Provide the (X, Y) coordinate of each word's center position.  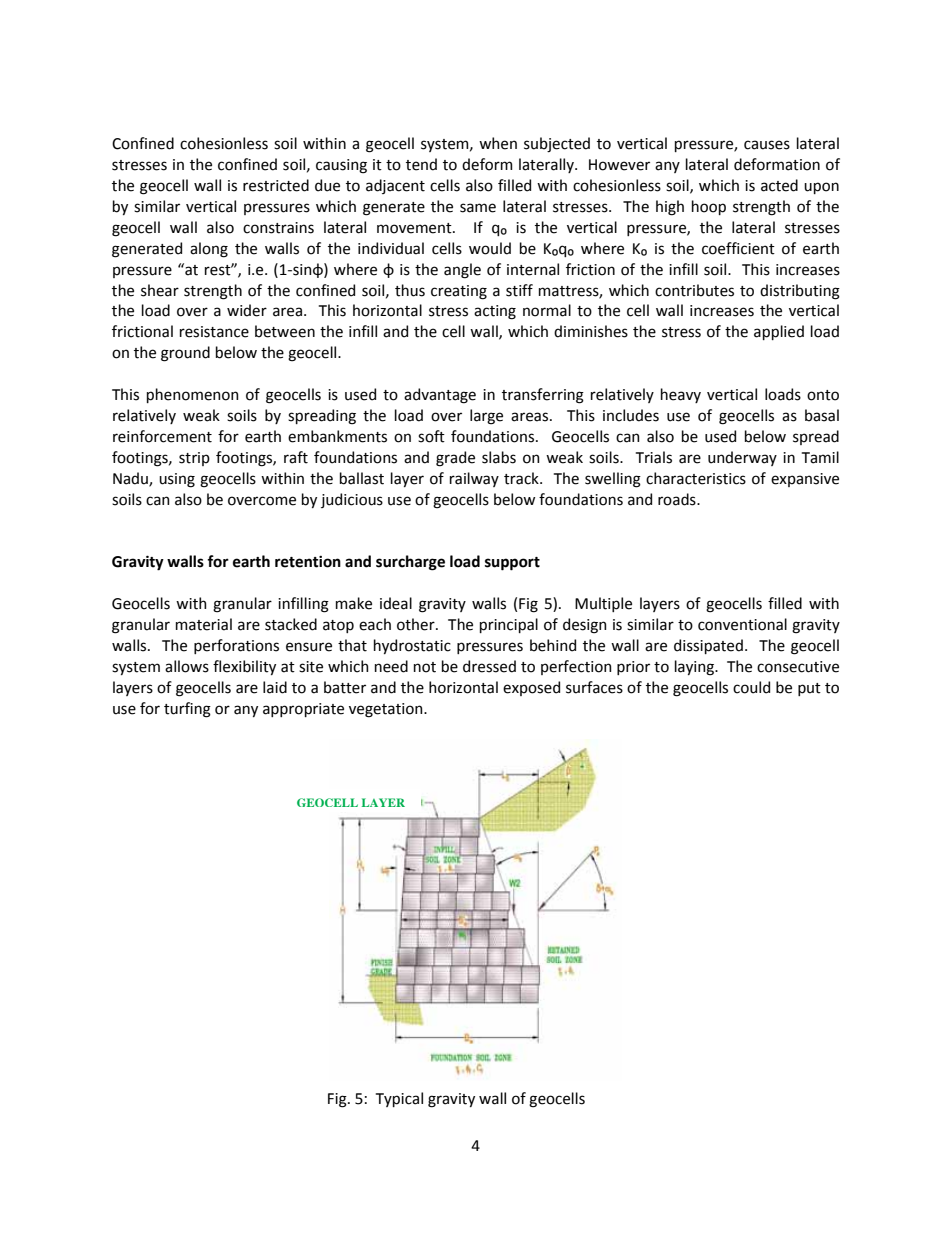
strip (194, 459)
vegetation (387, 710)
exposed (531, 688)
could (751, 687)
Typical (399, 1099)
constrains (278, 228)
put (809, 689)
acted (779, 185)
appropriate (303, 710)
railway (474, 479)
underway (742, 458)
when (498, 143)
